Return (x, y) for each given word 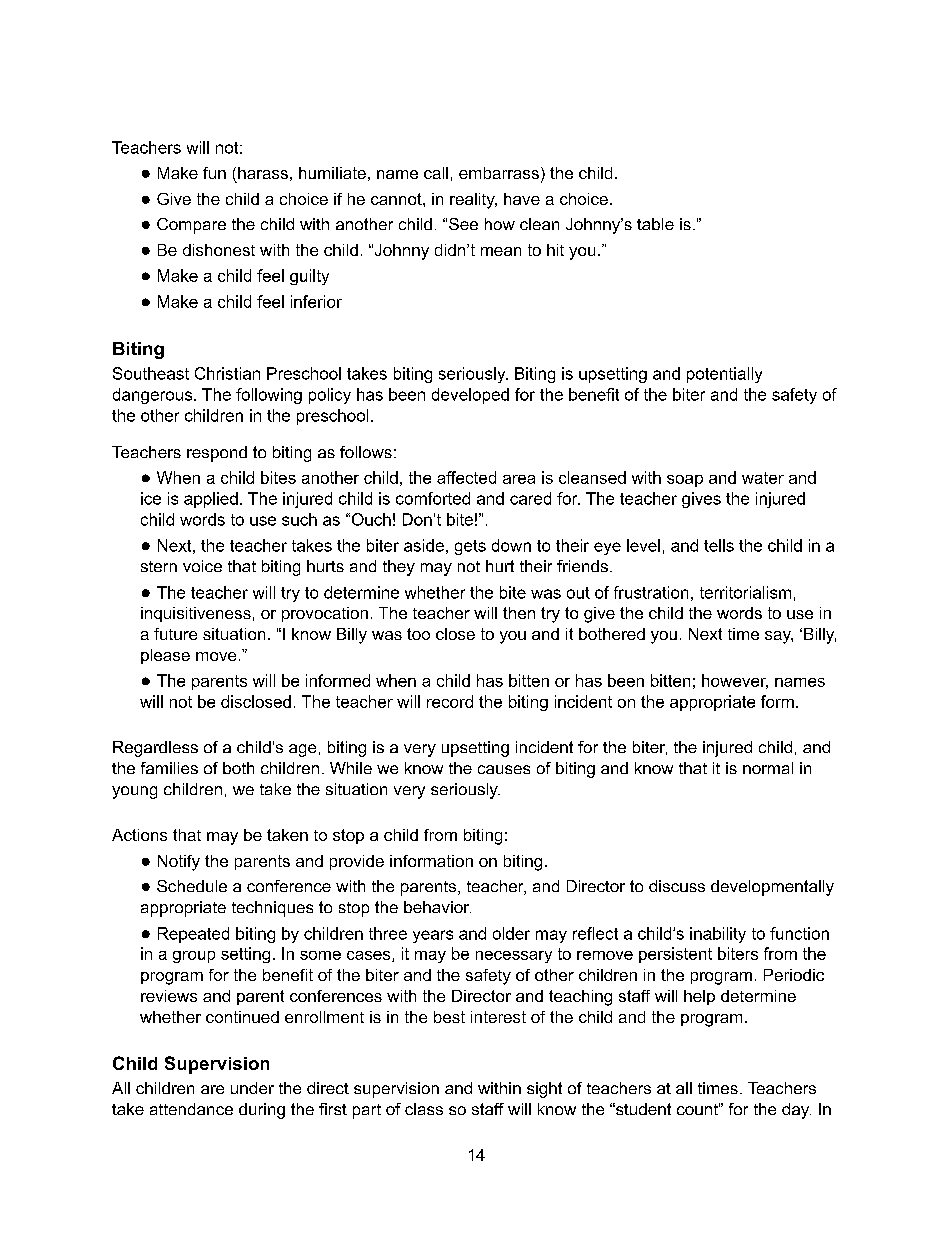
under (252, 1088)
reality (473, 201)
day (796, 1111)
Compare (191, 226)
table (655, 224)
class (424, 1109)
